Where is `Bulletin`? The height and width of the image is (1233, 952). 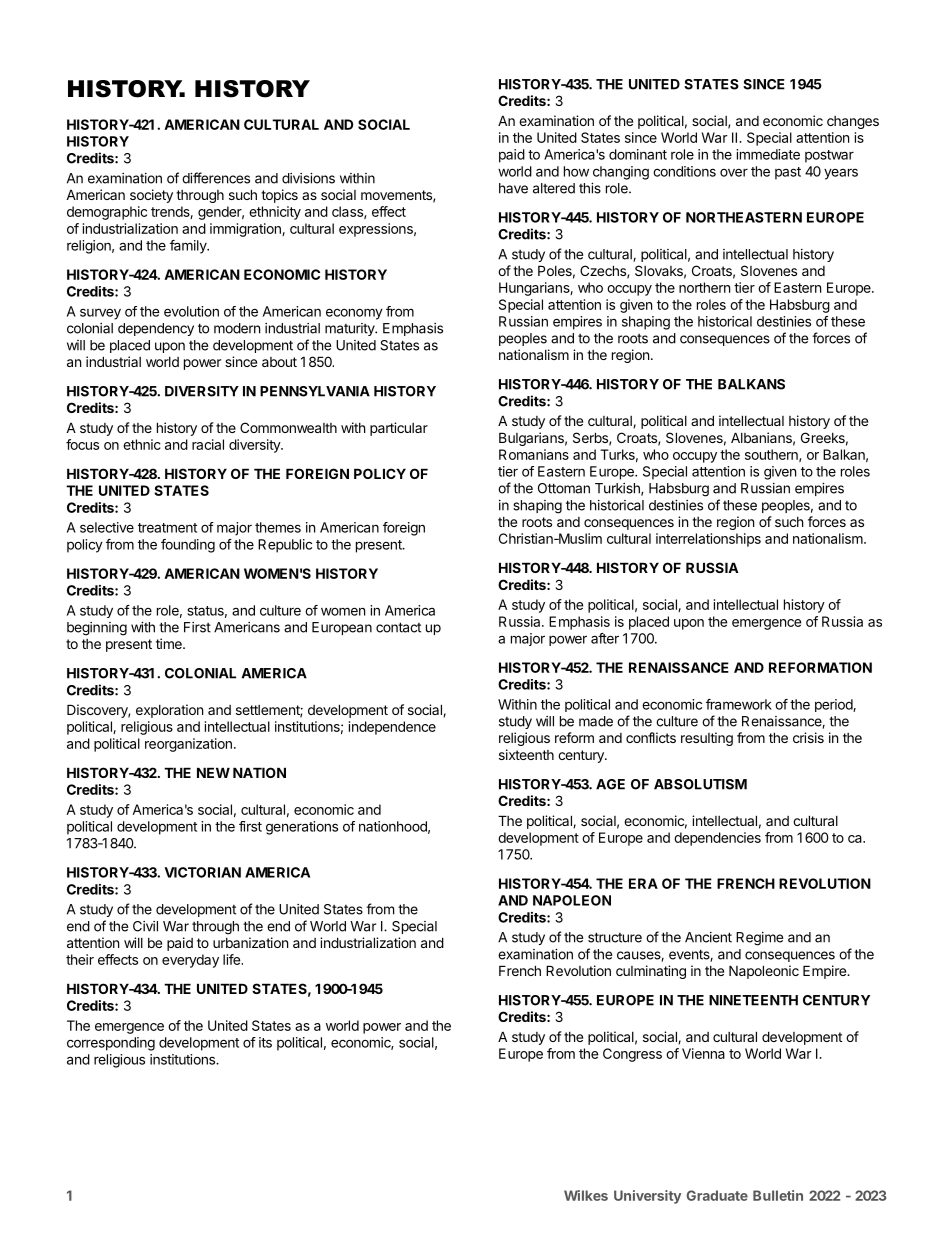
Bulletin is located at coordinates (778, 1195).
